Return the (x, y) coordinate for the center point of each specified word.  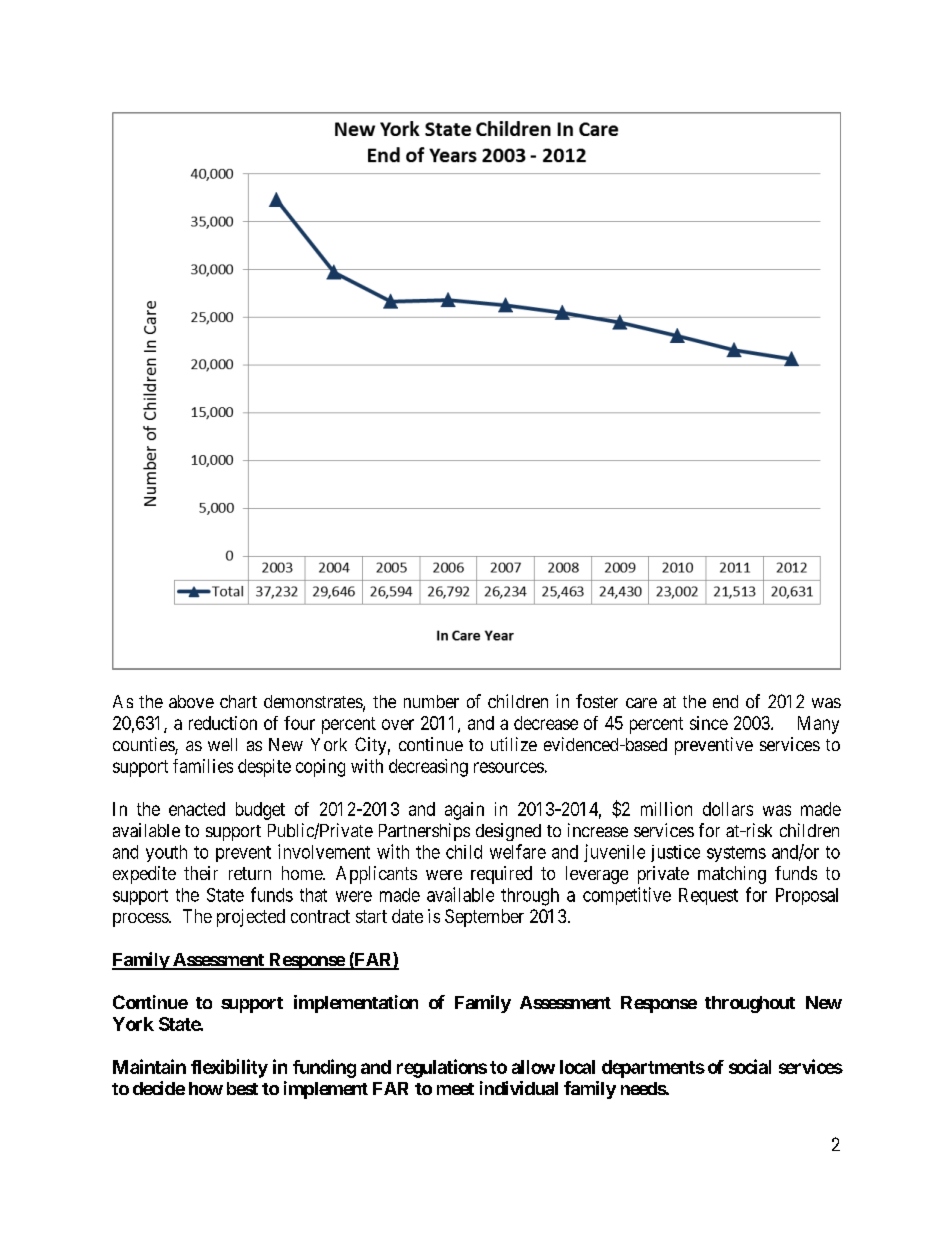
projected (251, 918)
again (464, 811)
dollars (728, 809)
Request (708, 896)
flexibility (229, 1068)
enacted (197, 809)
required (501, 875)
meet (455, 1089)
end (725, 701)
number (431, 701)
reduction (223, 723)
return (250, 873)
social (750, 1066)
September (484, 918)
